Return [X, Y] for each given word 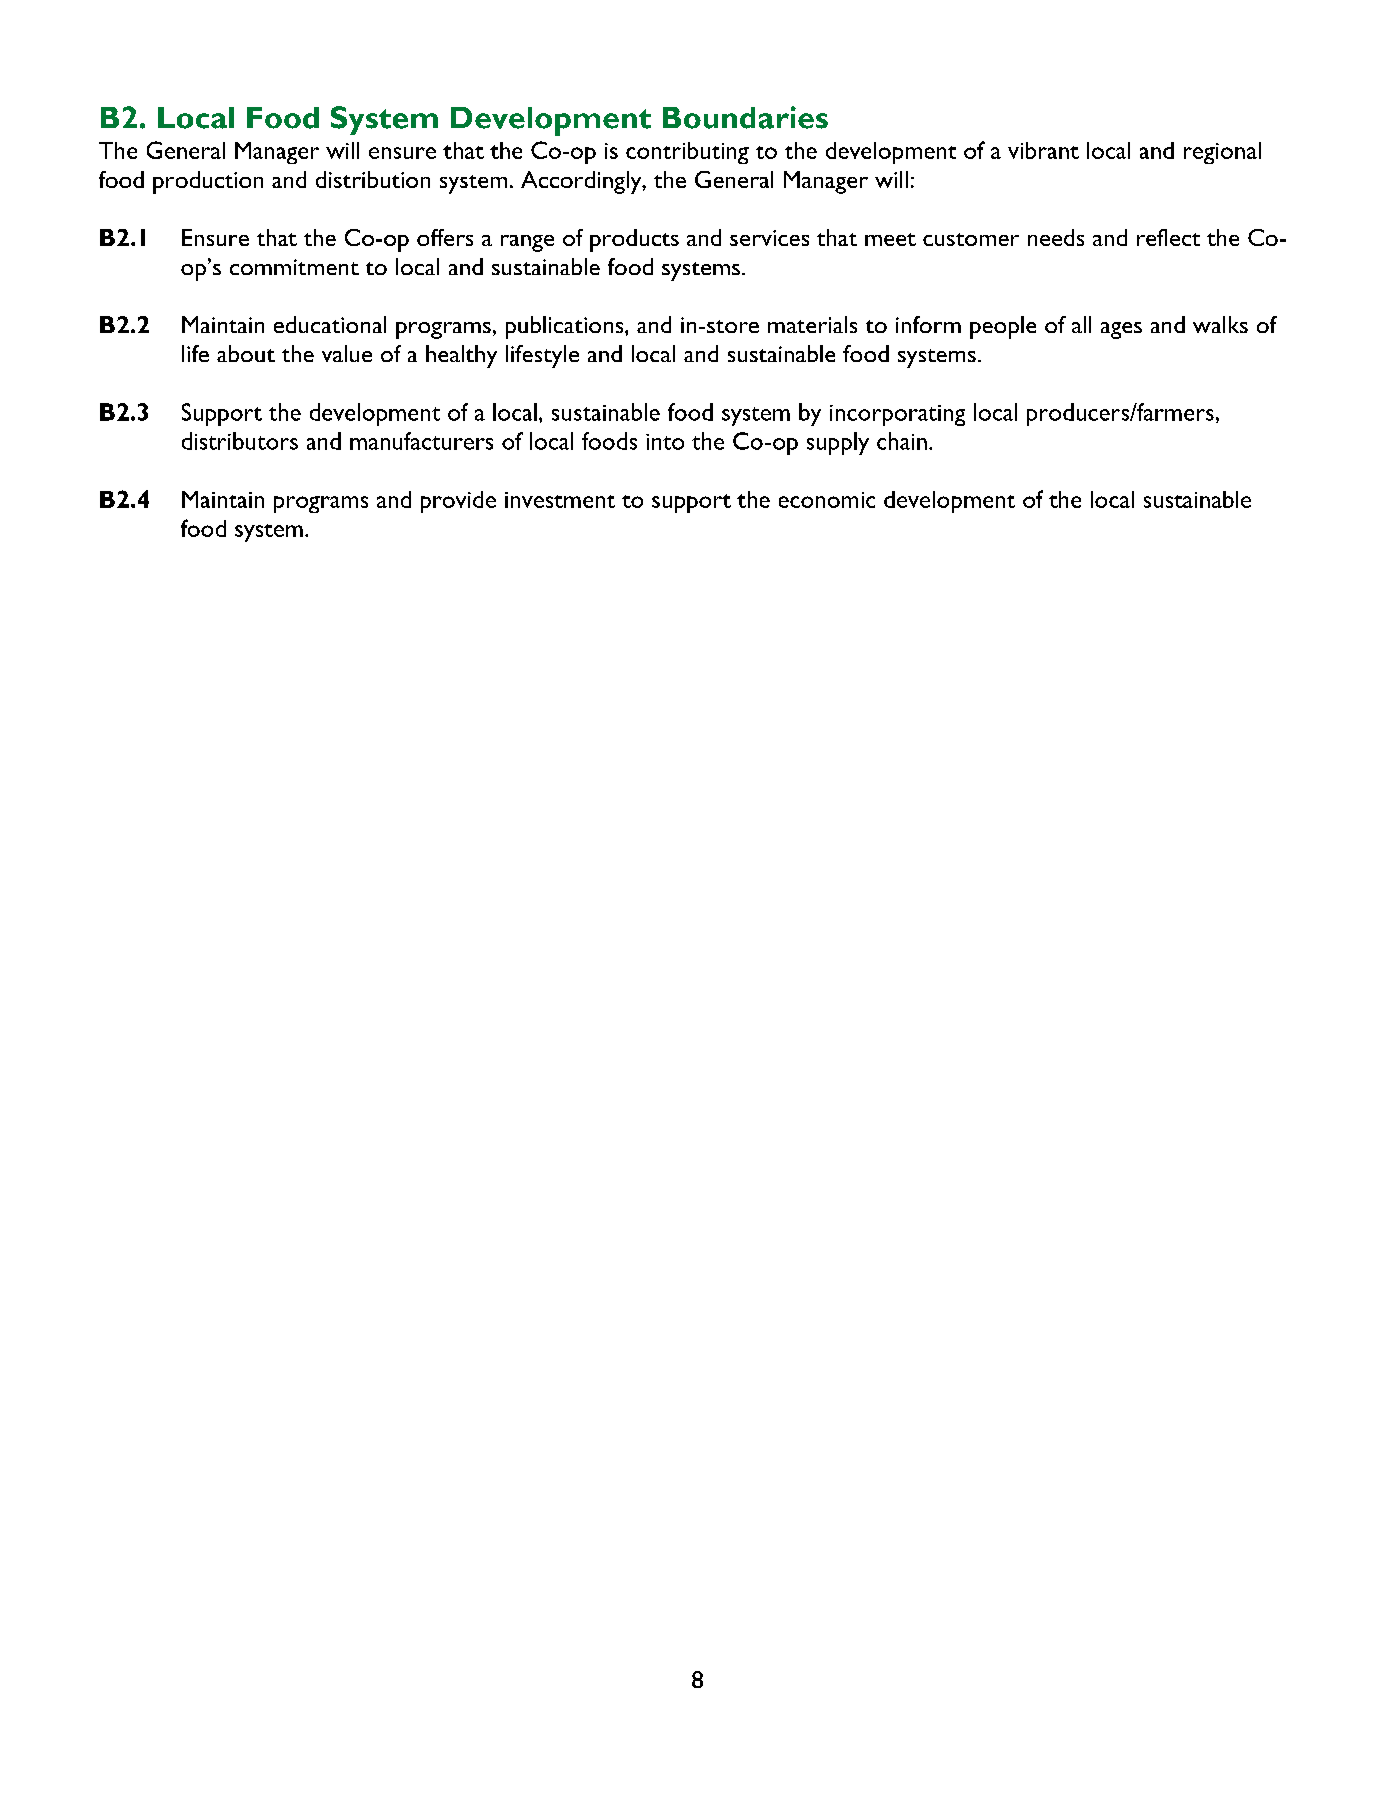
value [347, 353]
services [769, 238]
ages [1121, 330]
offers [445, 237]
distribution [373, 179]
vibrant [1043, 150]
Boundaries [745, 117]
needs [1056, 237]
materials [812, 324]
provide [458, 502]
